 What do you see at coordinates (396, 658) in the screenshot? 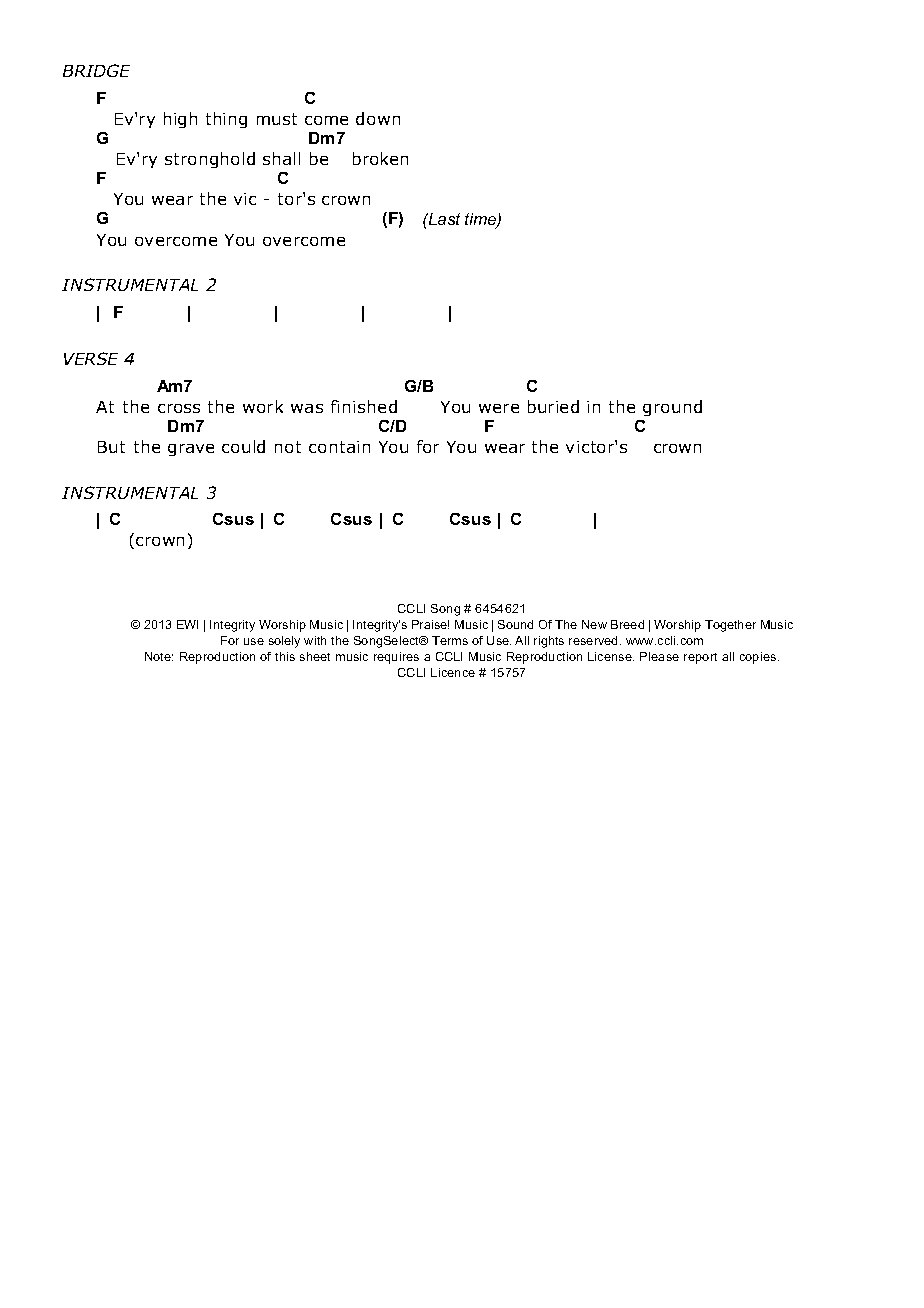
I see `requires` at bounding box center [396, 658].
